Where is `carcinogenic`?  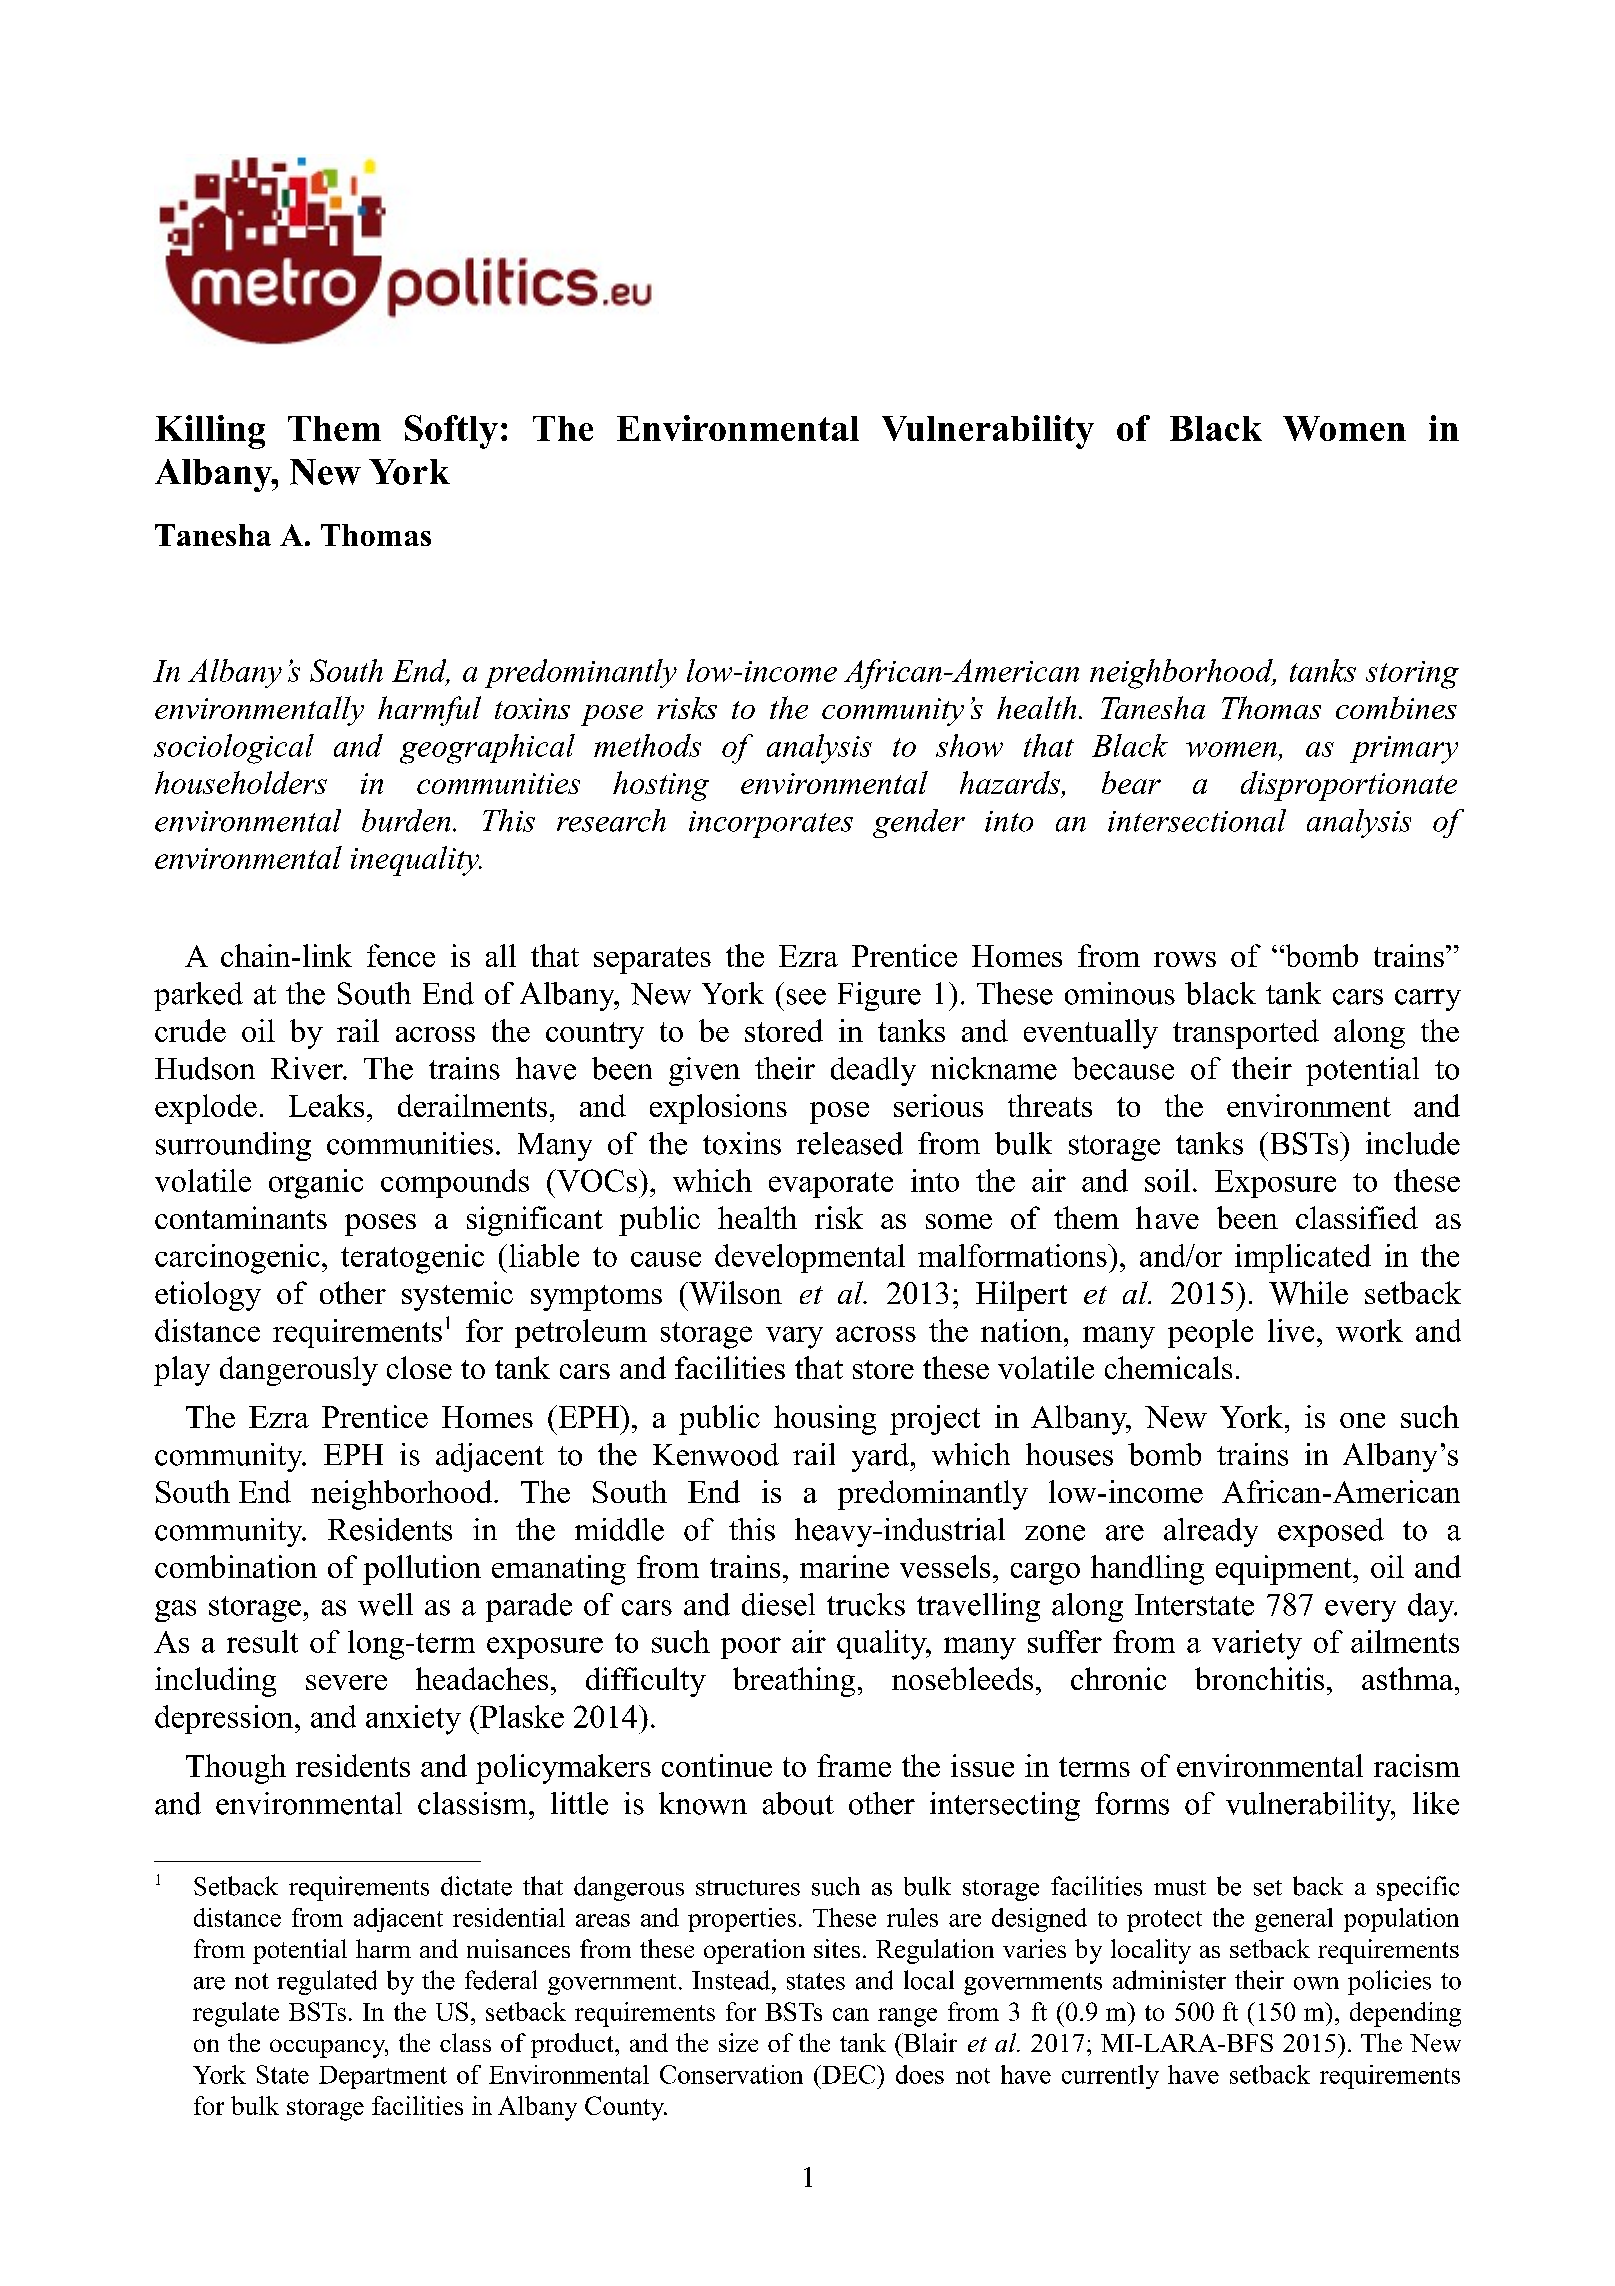 carcinogenic is located at coordinates (237, 1259).
